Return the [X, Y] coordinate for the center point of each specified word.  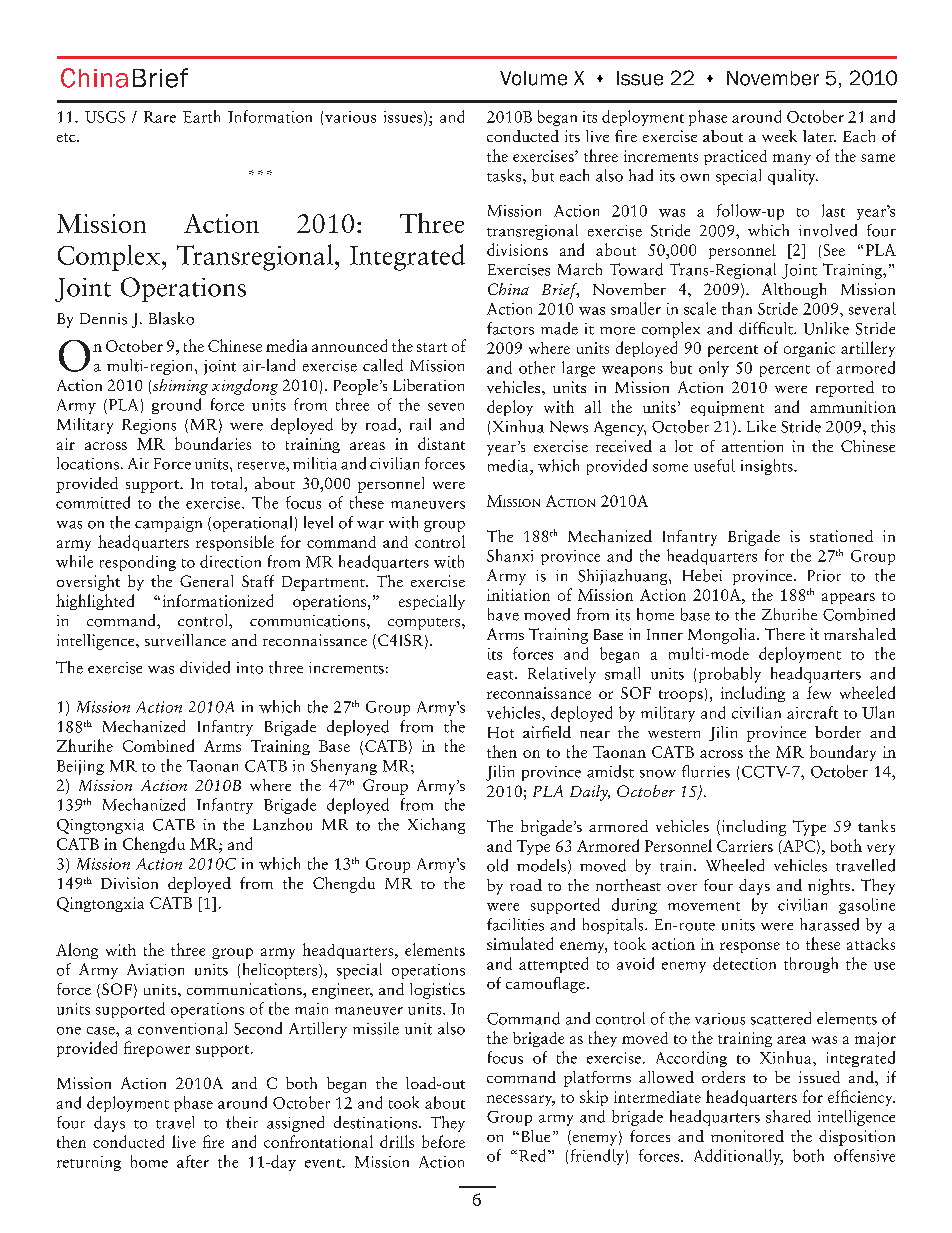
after [193, 1161]
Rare [160, 117]
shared [788, 1116]
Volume [533, 78]
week [779, 136]
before [443, 1141]
